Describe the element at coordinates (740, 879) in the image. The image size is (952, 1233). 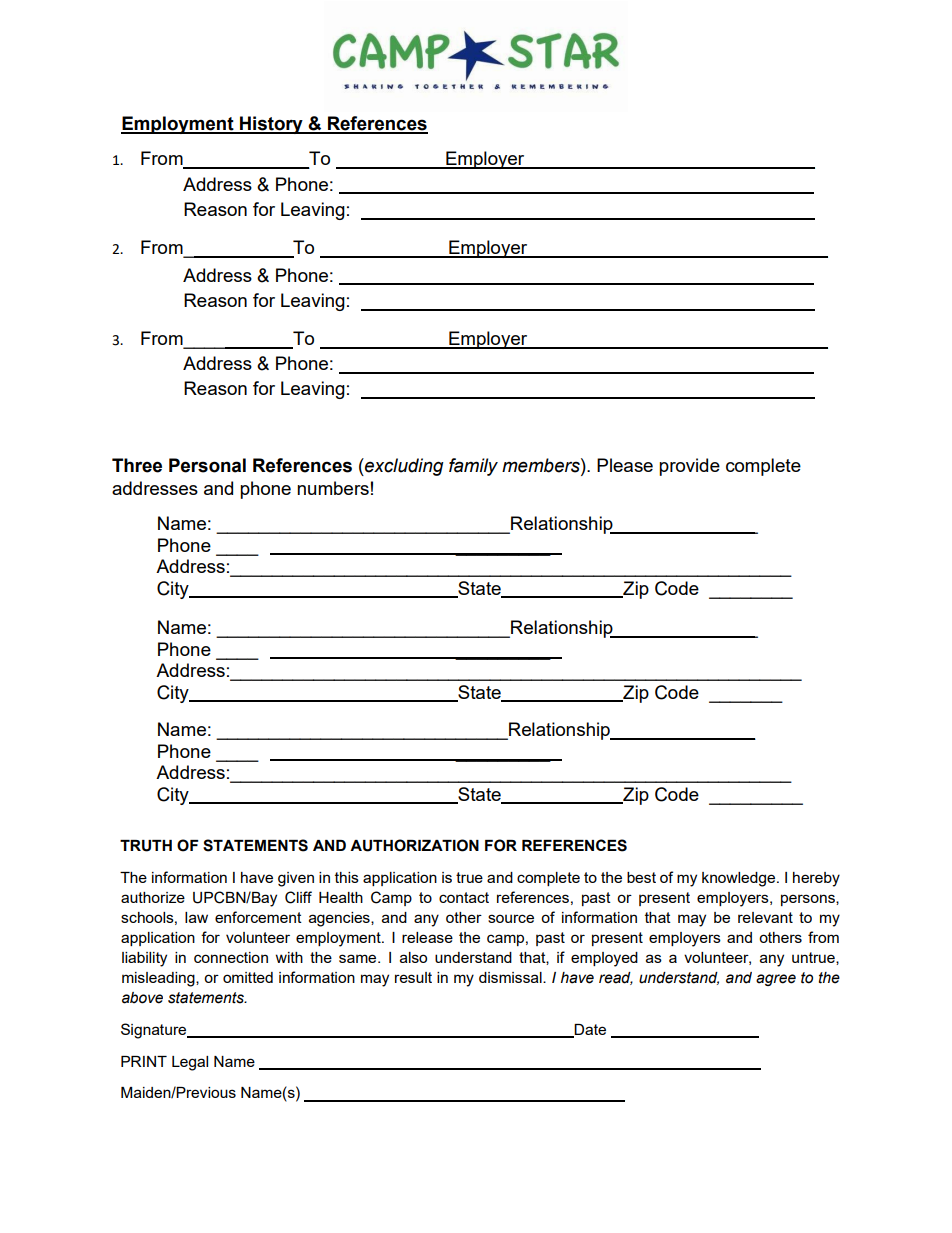
I see `knowledge` at that location.
